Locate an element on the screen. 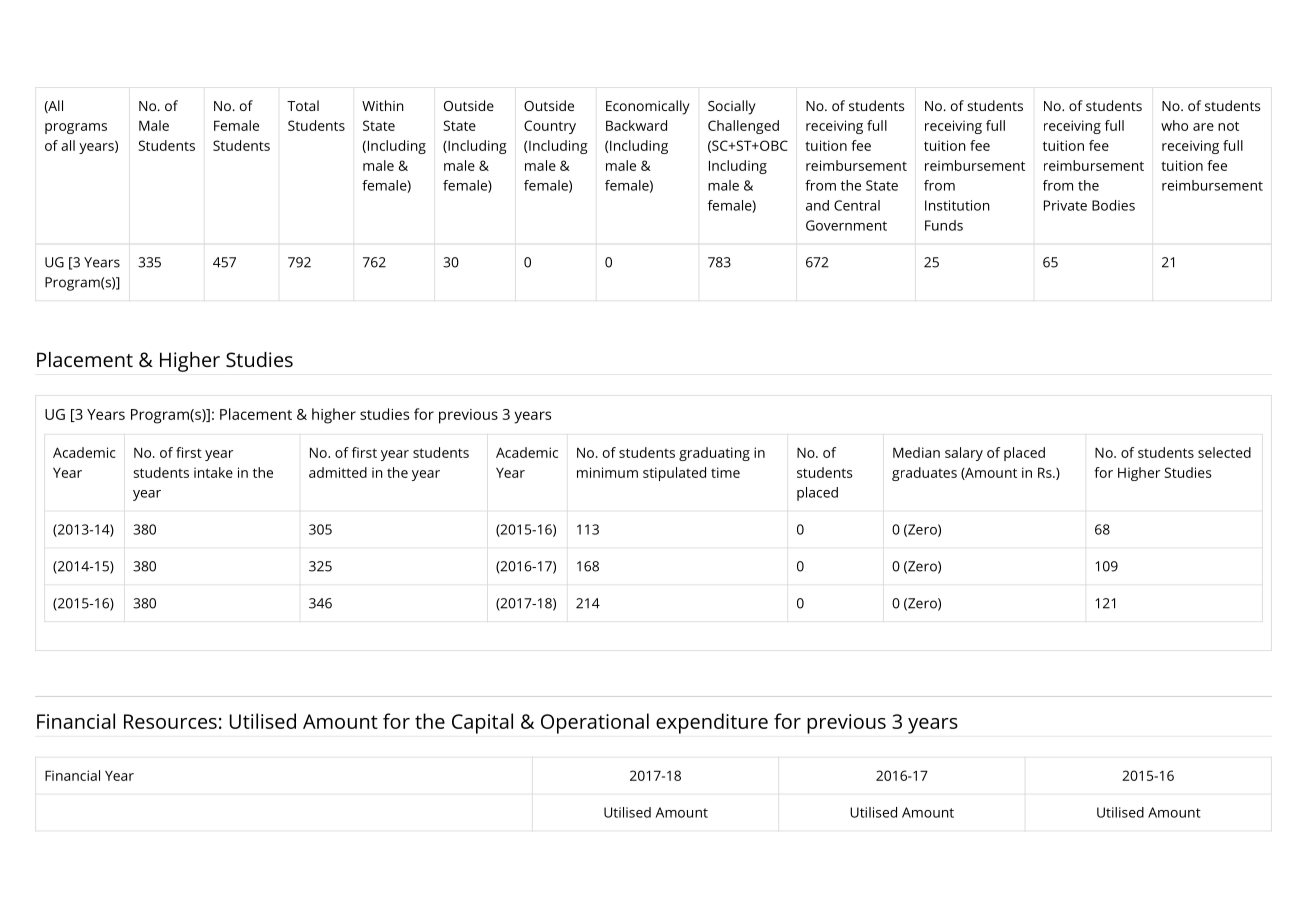  Challenged is located at coordinates (743, 127).
